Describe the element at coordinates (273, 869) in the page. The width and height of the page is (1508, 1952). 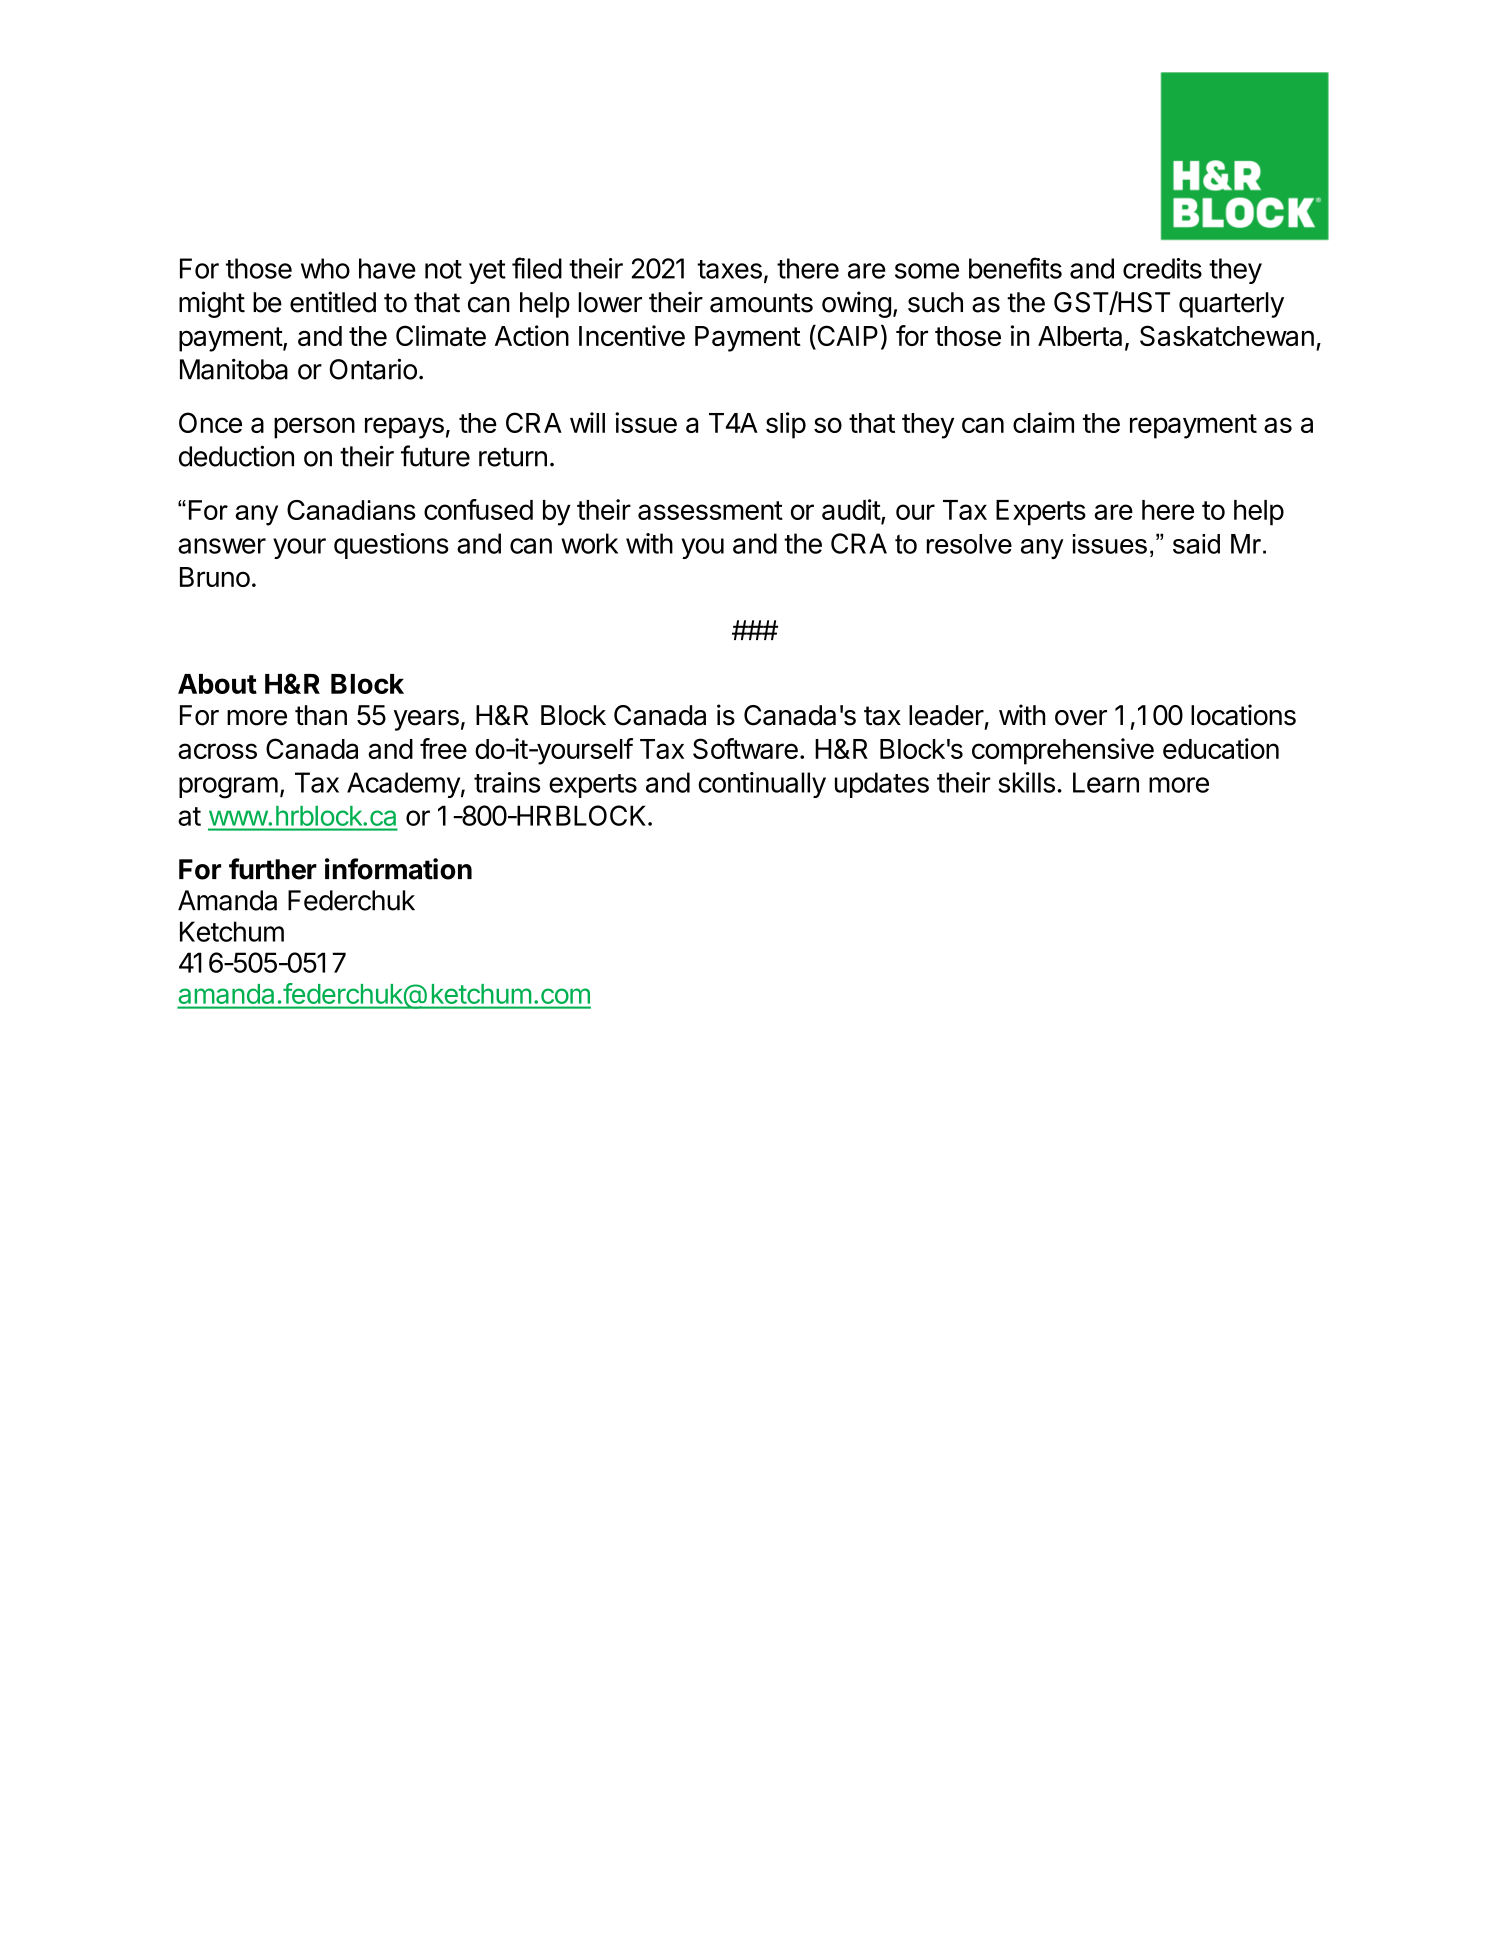
I see `further` at that location.
